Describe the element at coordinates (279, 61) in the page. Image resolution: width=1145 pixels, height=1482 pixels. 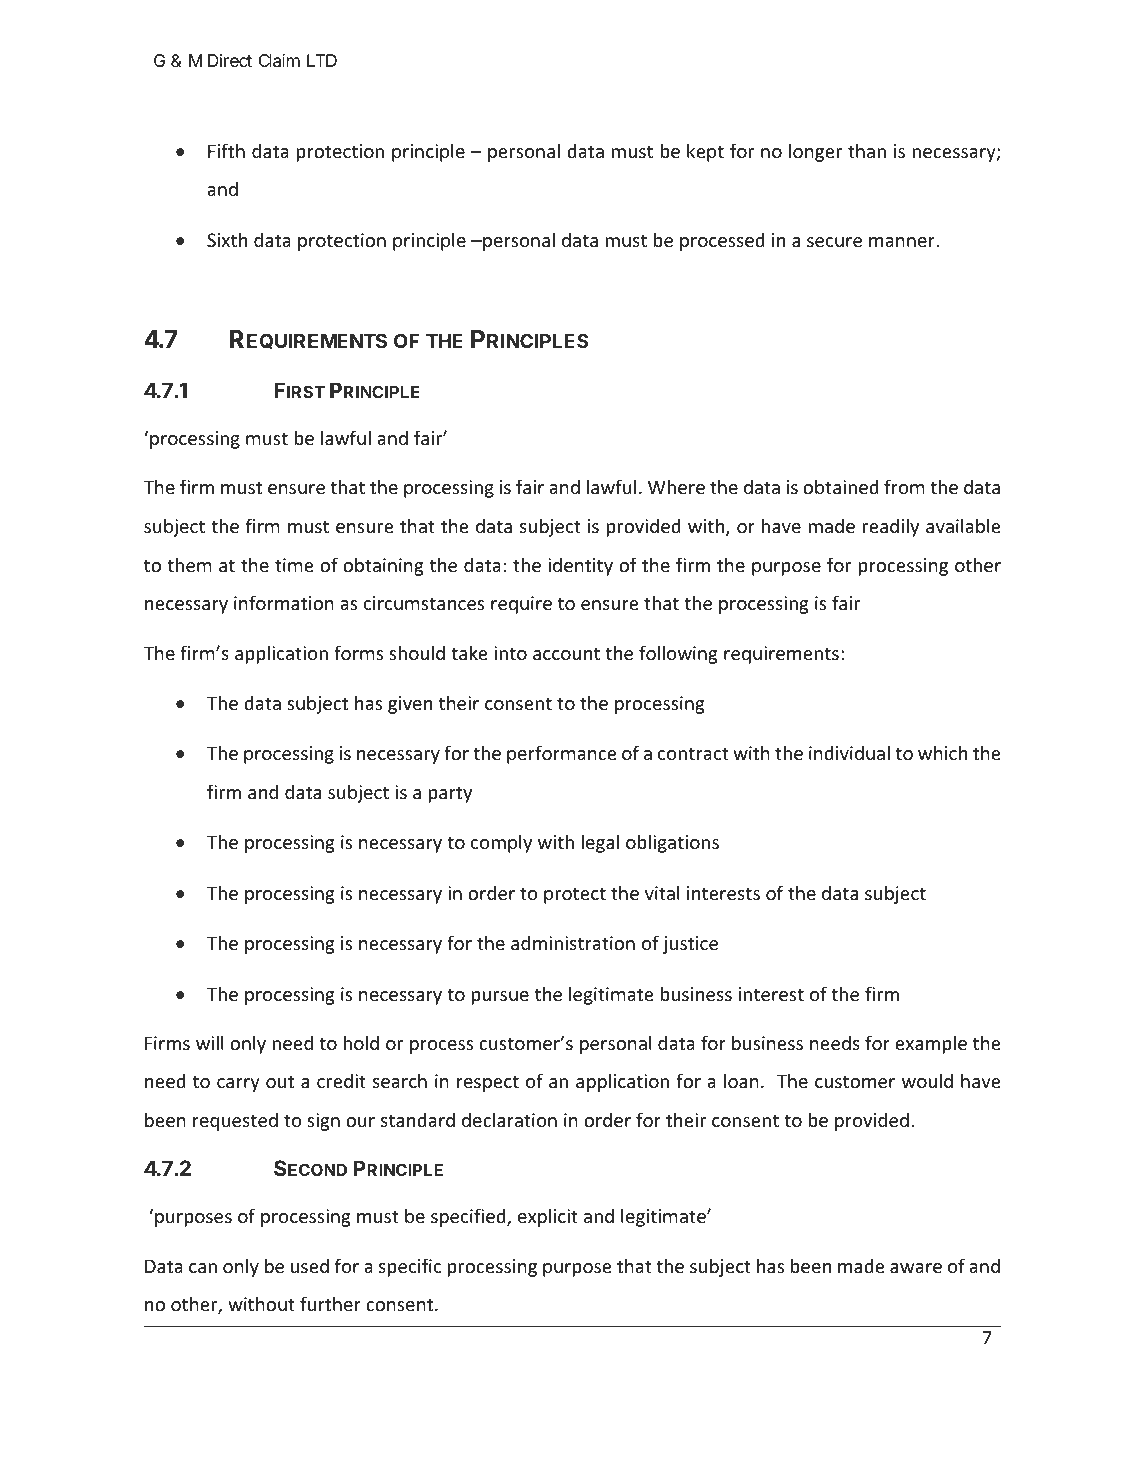
I see `Claim` at that location.
